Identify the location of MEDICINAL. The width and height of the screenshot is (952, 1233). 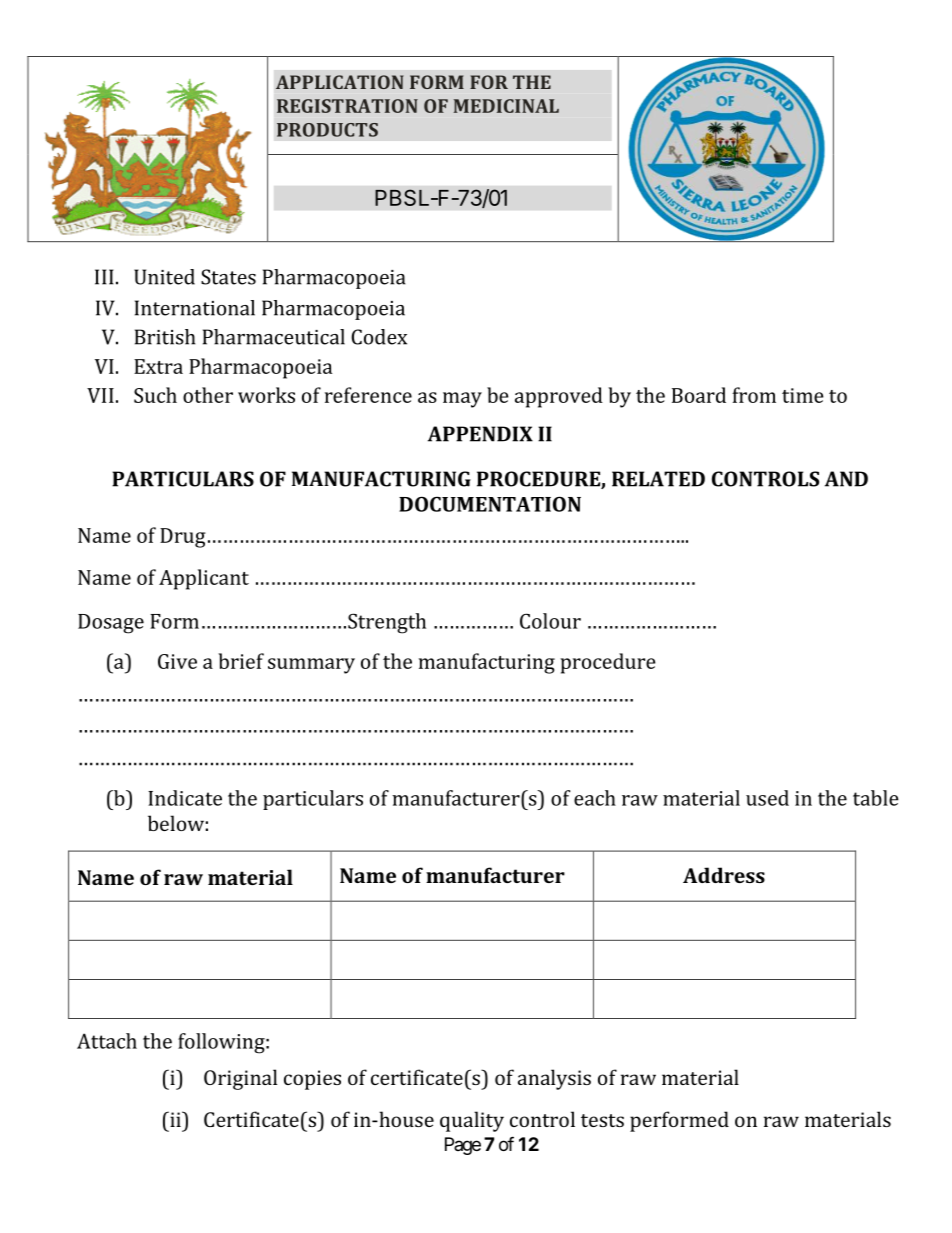
(506, 106).
